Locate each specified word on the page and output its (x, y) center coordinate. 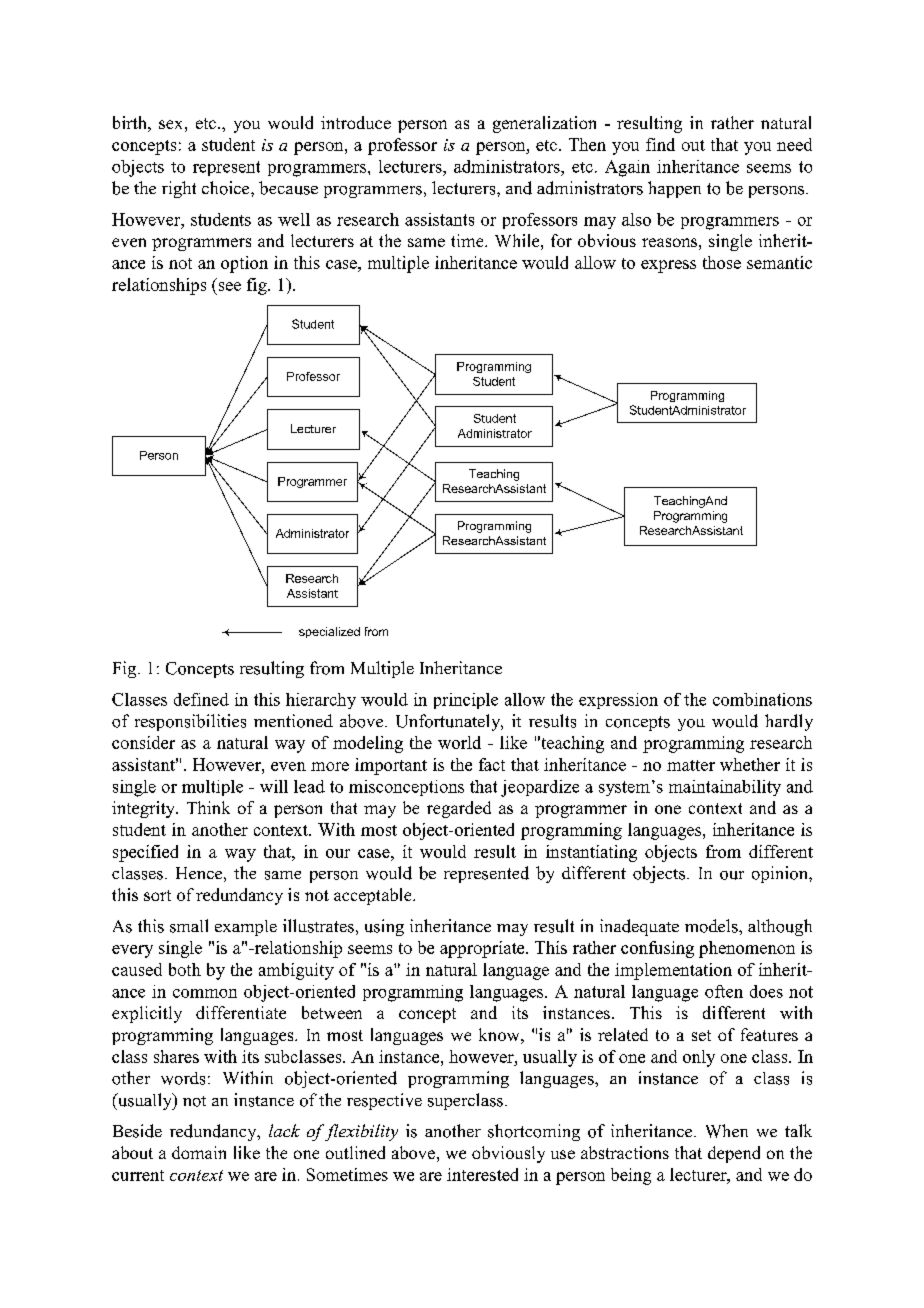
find (660, 144)
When (727, 1131)
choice (227, 188)
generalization (544, 124)
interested (482, 1174)
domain (199, 1152)
